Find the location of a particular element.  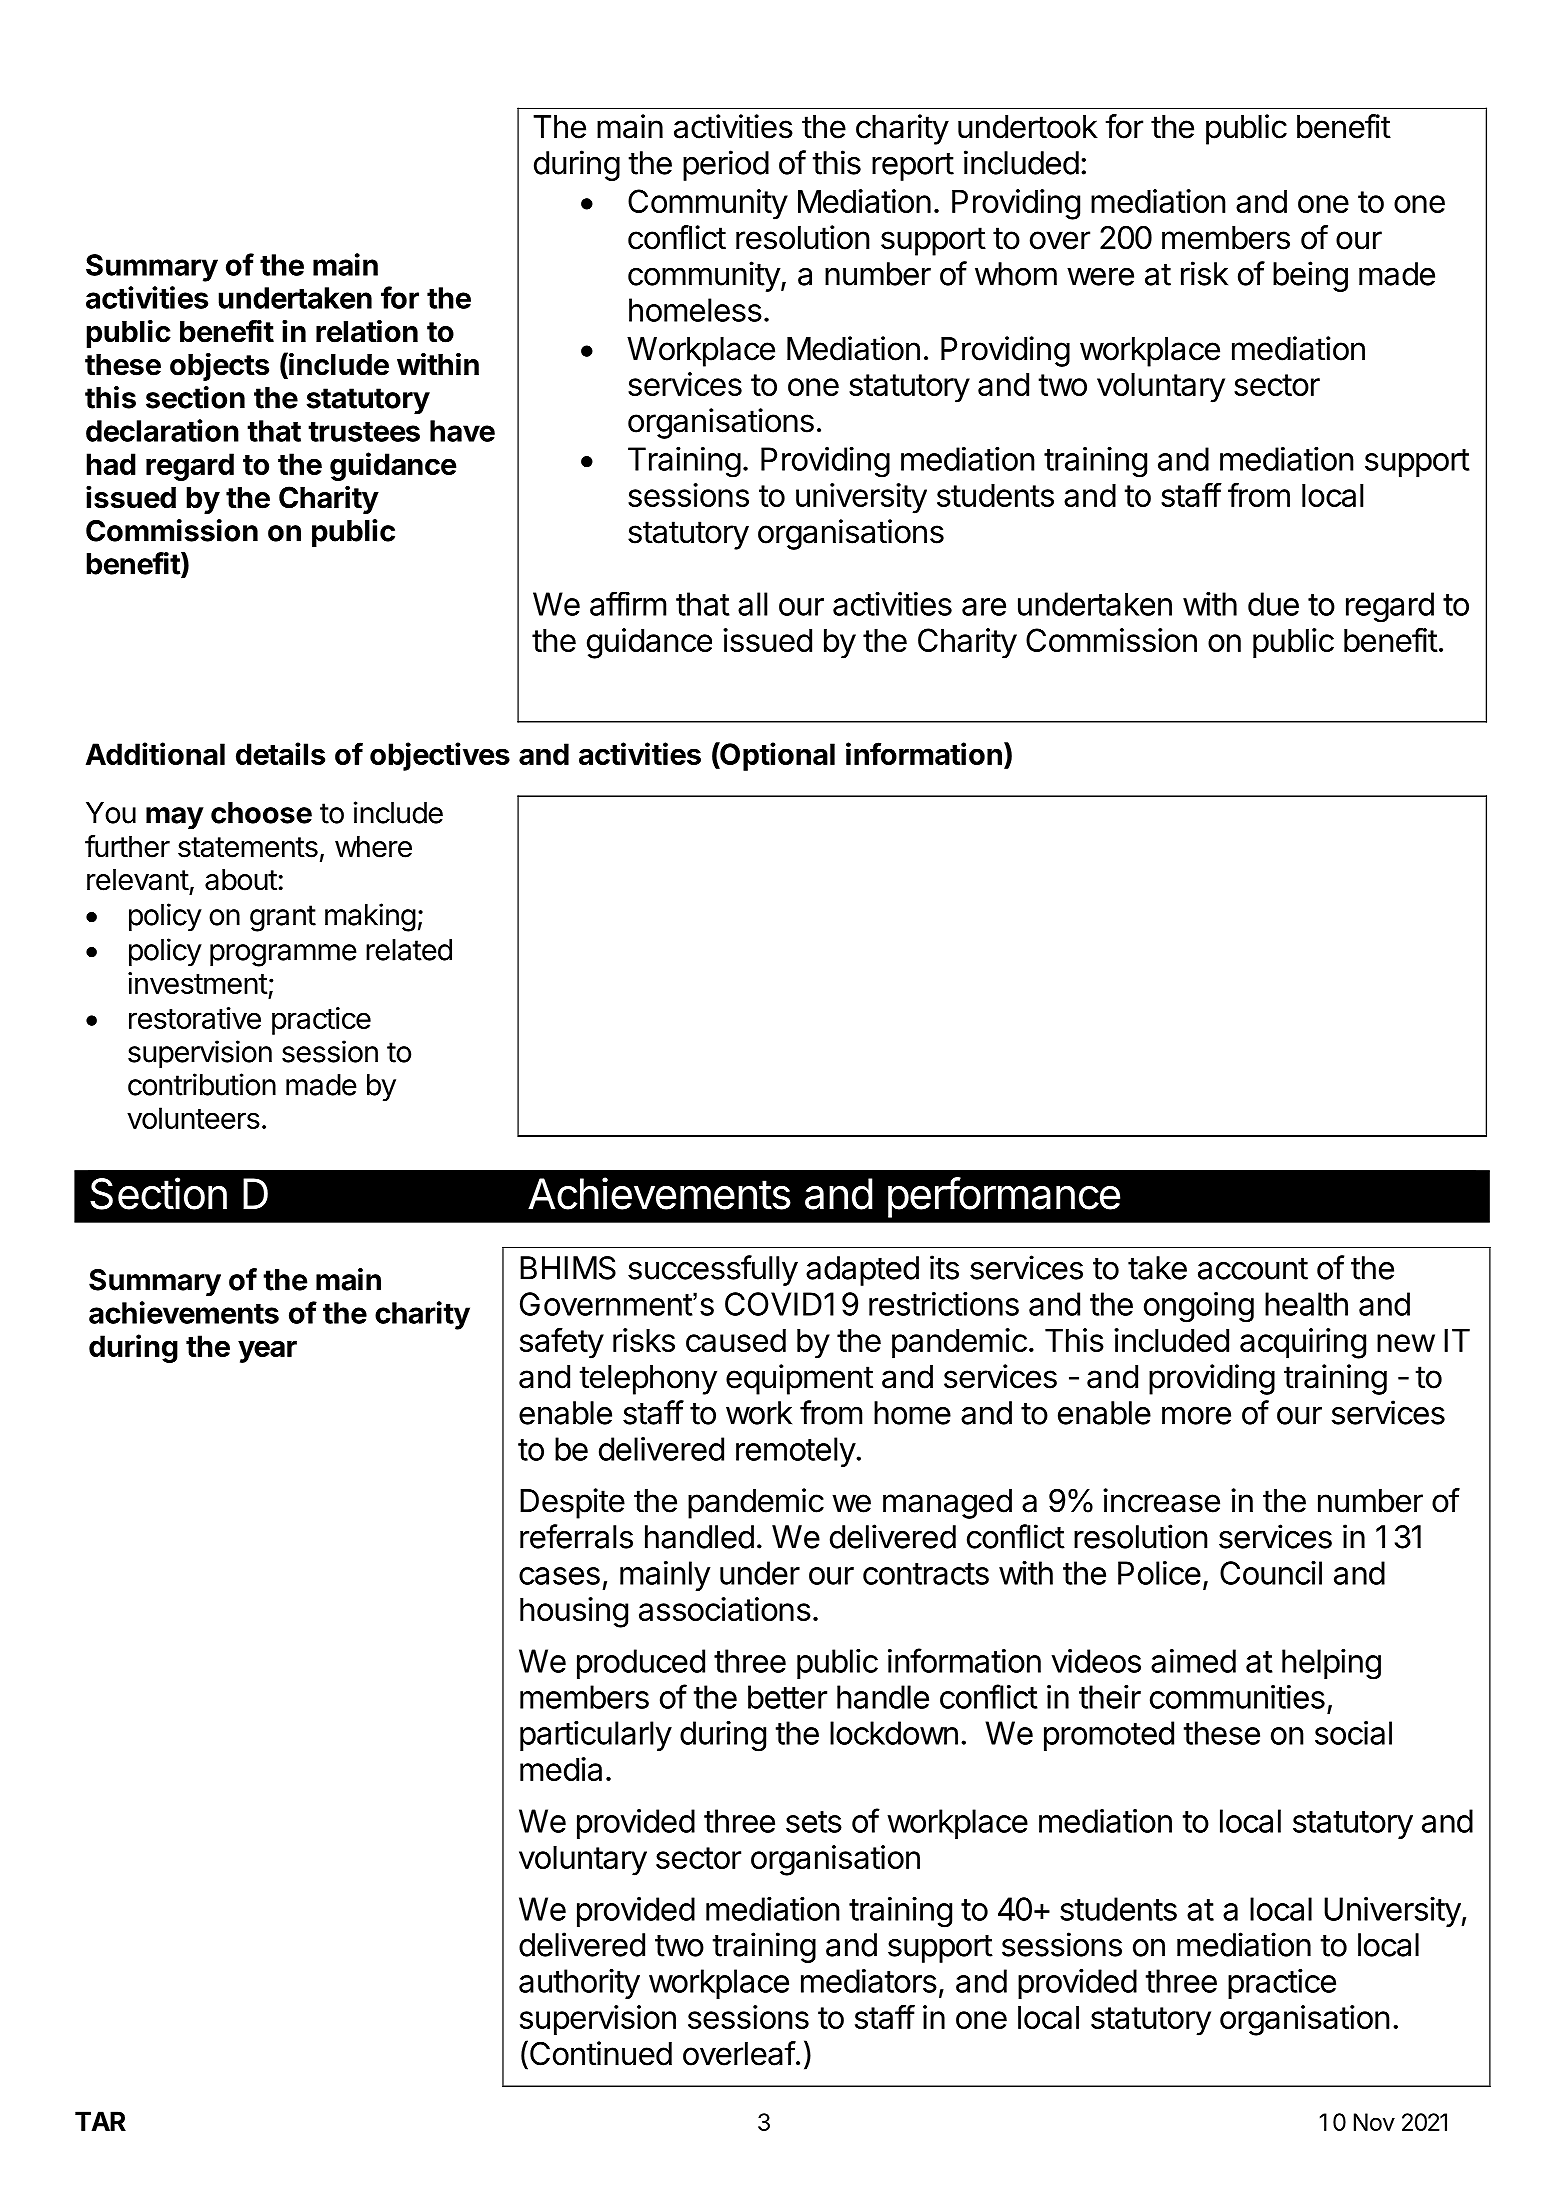

year is located at coordinates (267, 1351).
